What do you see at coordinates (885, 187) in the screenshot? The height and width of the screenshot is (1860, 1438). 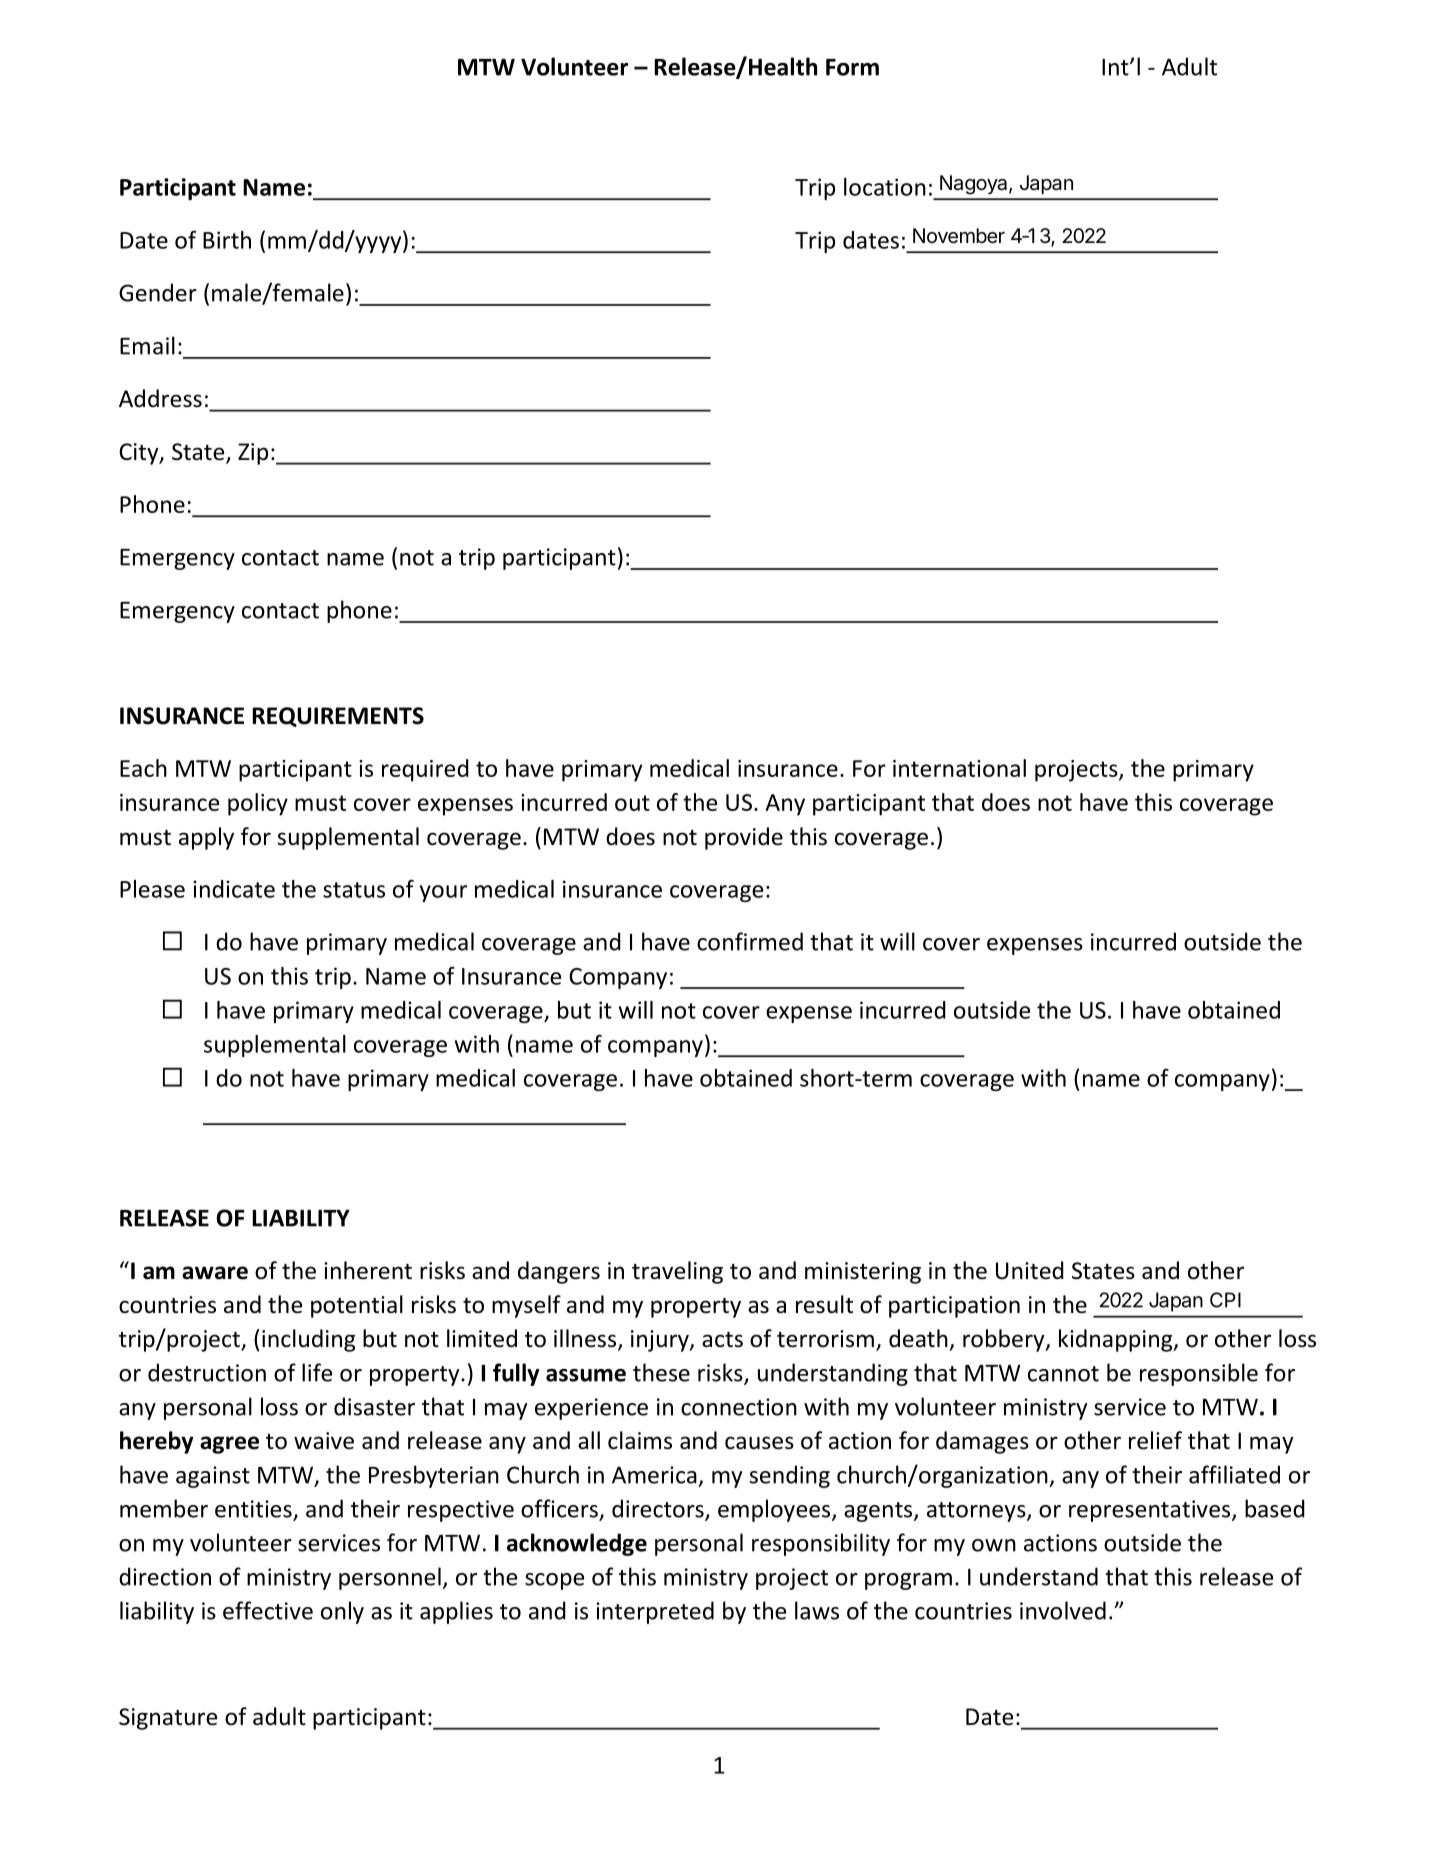 I see `location` at bounding box center [885, 187].
